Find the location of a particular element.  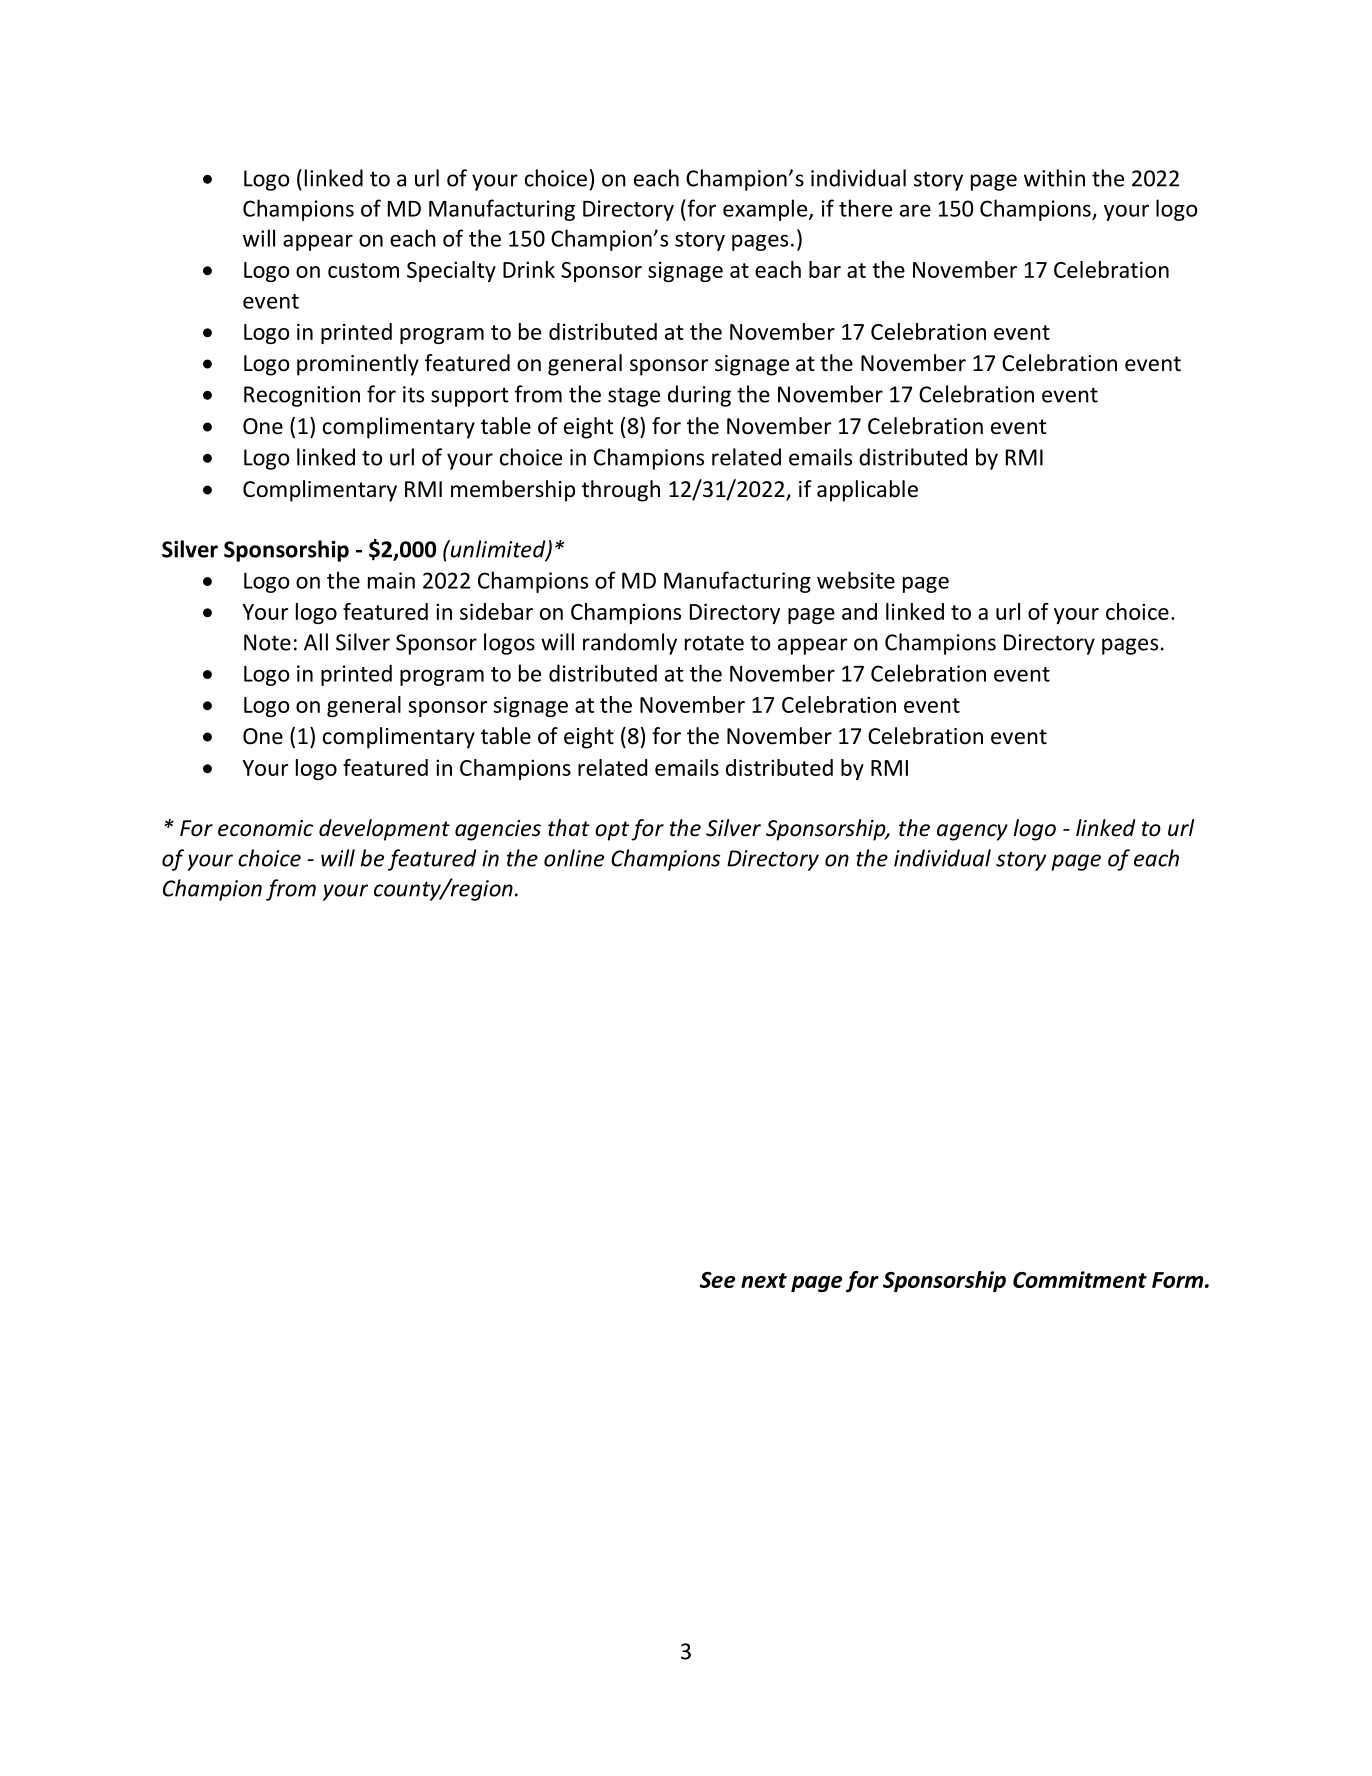

are is located at coordinates (915, 210).
